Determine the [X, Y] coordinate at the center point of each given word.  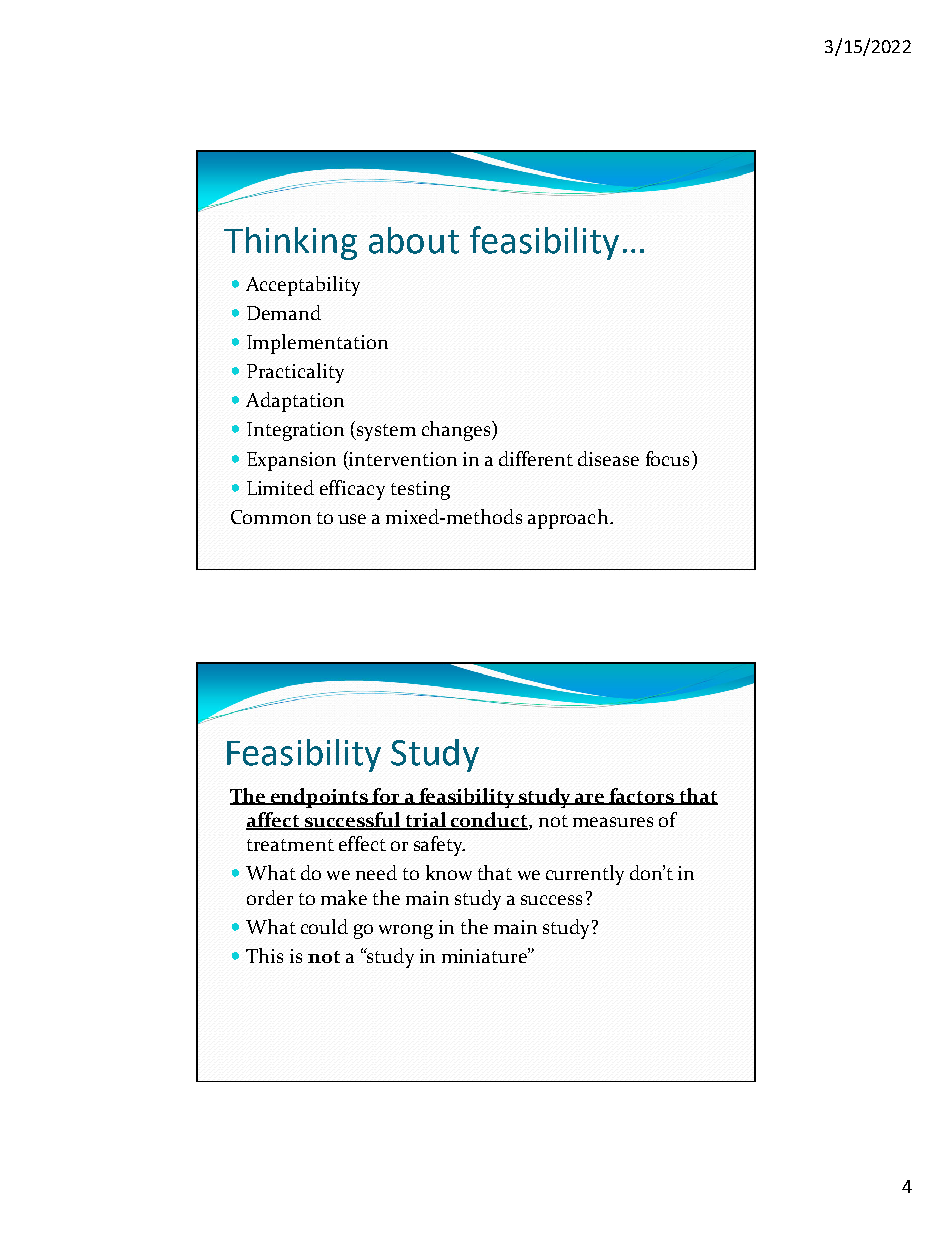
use [352, 519]
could [324, 926]
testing [420, 490]
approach [569, 519]
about [414, 240]
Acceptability [303, 286]
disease [608, 458]
